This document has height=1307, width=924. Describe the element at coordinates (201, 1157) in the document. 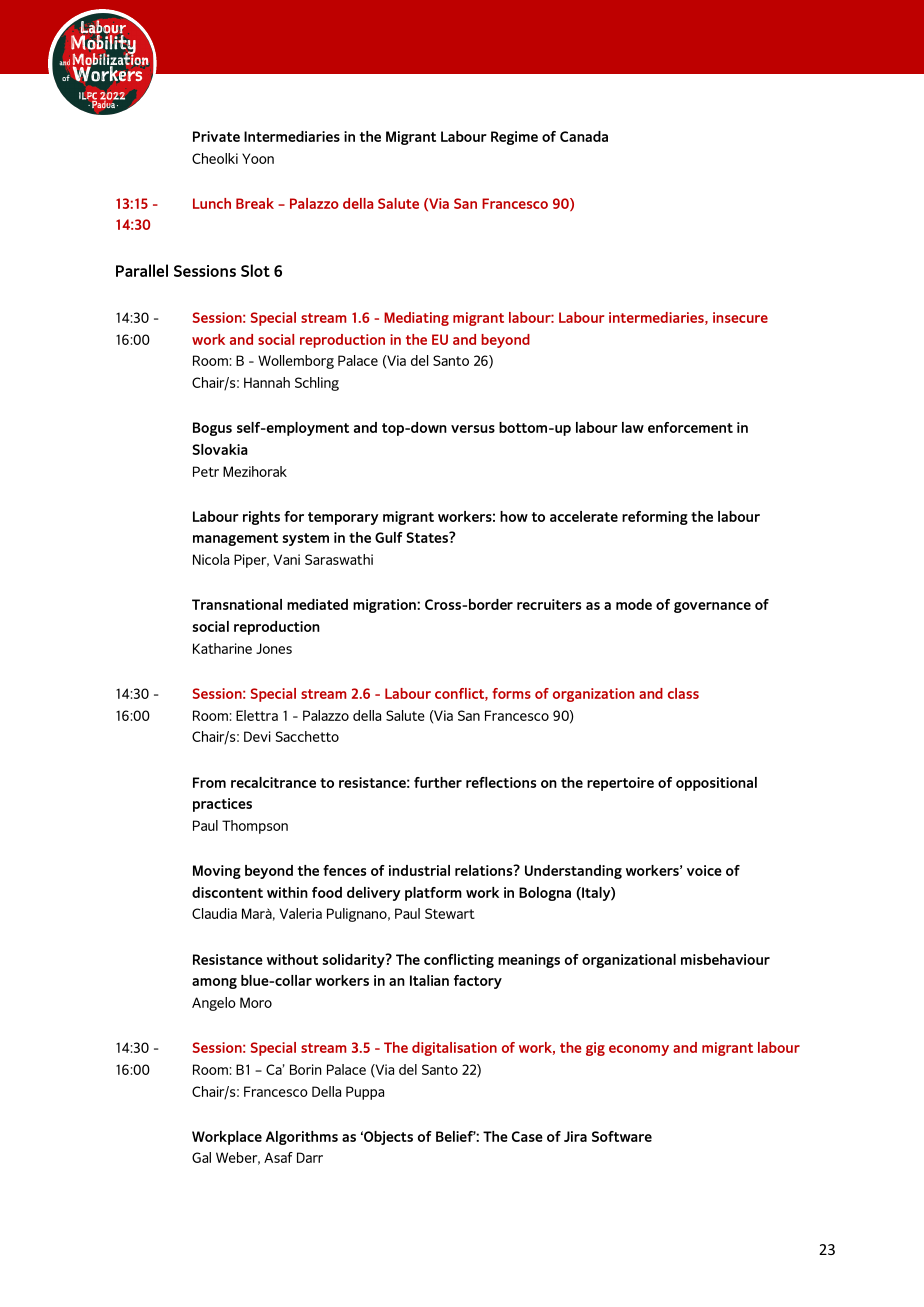

I see `Gal` at that location.
